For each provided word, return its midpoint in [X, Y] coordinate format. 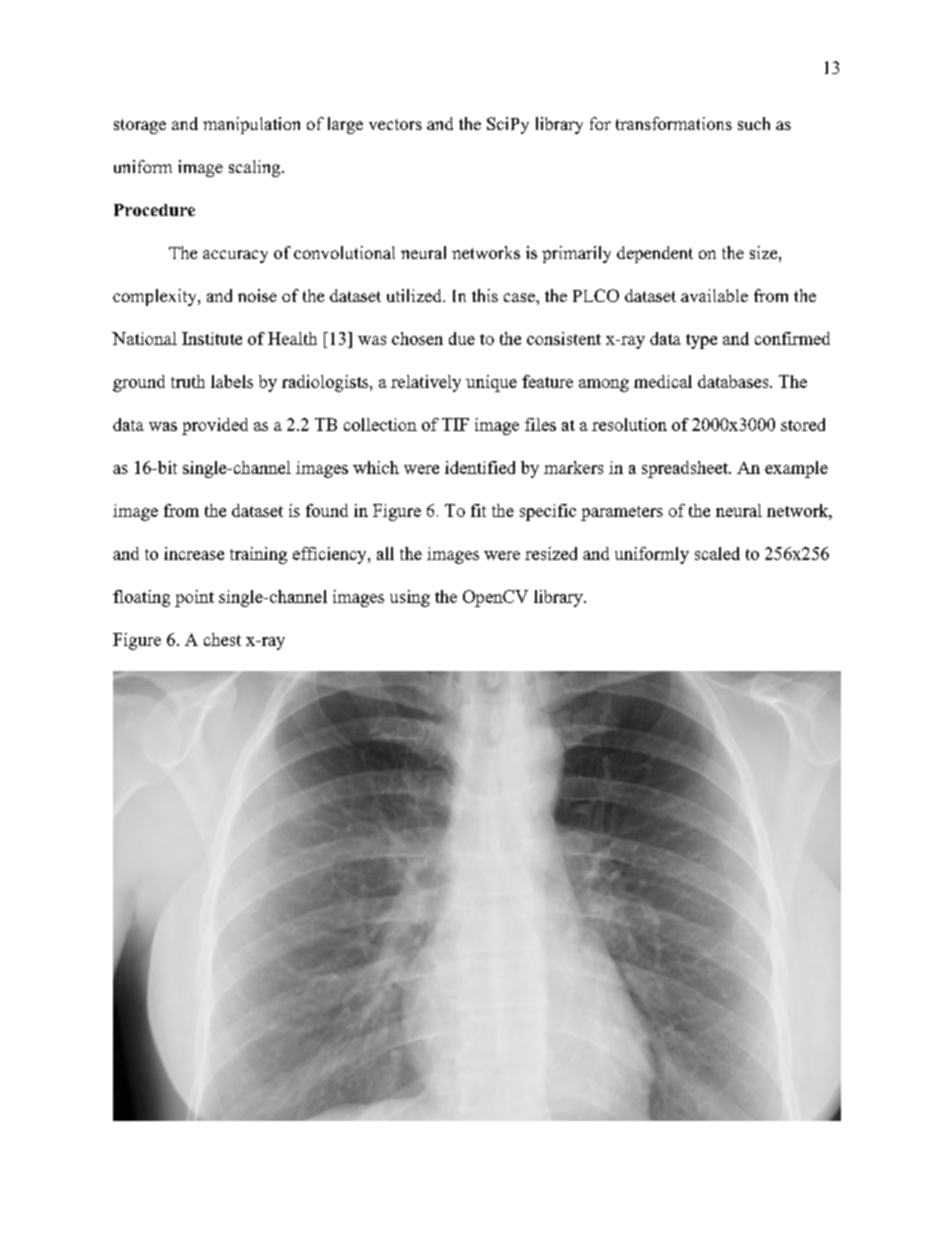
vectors [395, 124]
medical [663, 381]
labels [232, 381]
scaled [717, 553]
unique [491, 383]
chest [222, 639]
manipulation [251, 125]
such [754, 123]
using [410, 598]
